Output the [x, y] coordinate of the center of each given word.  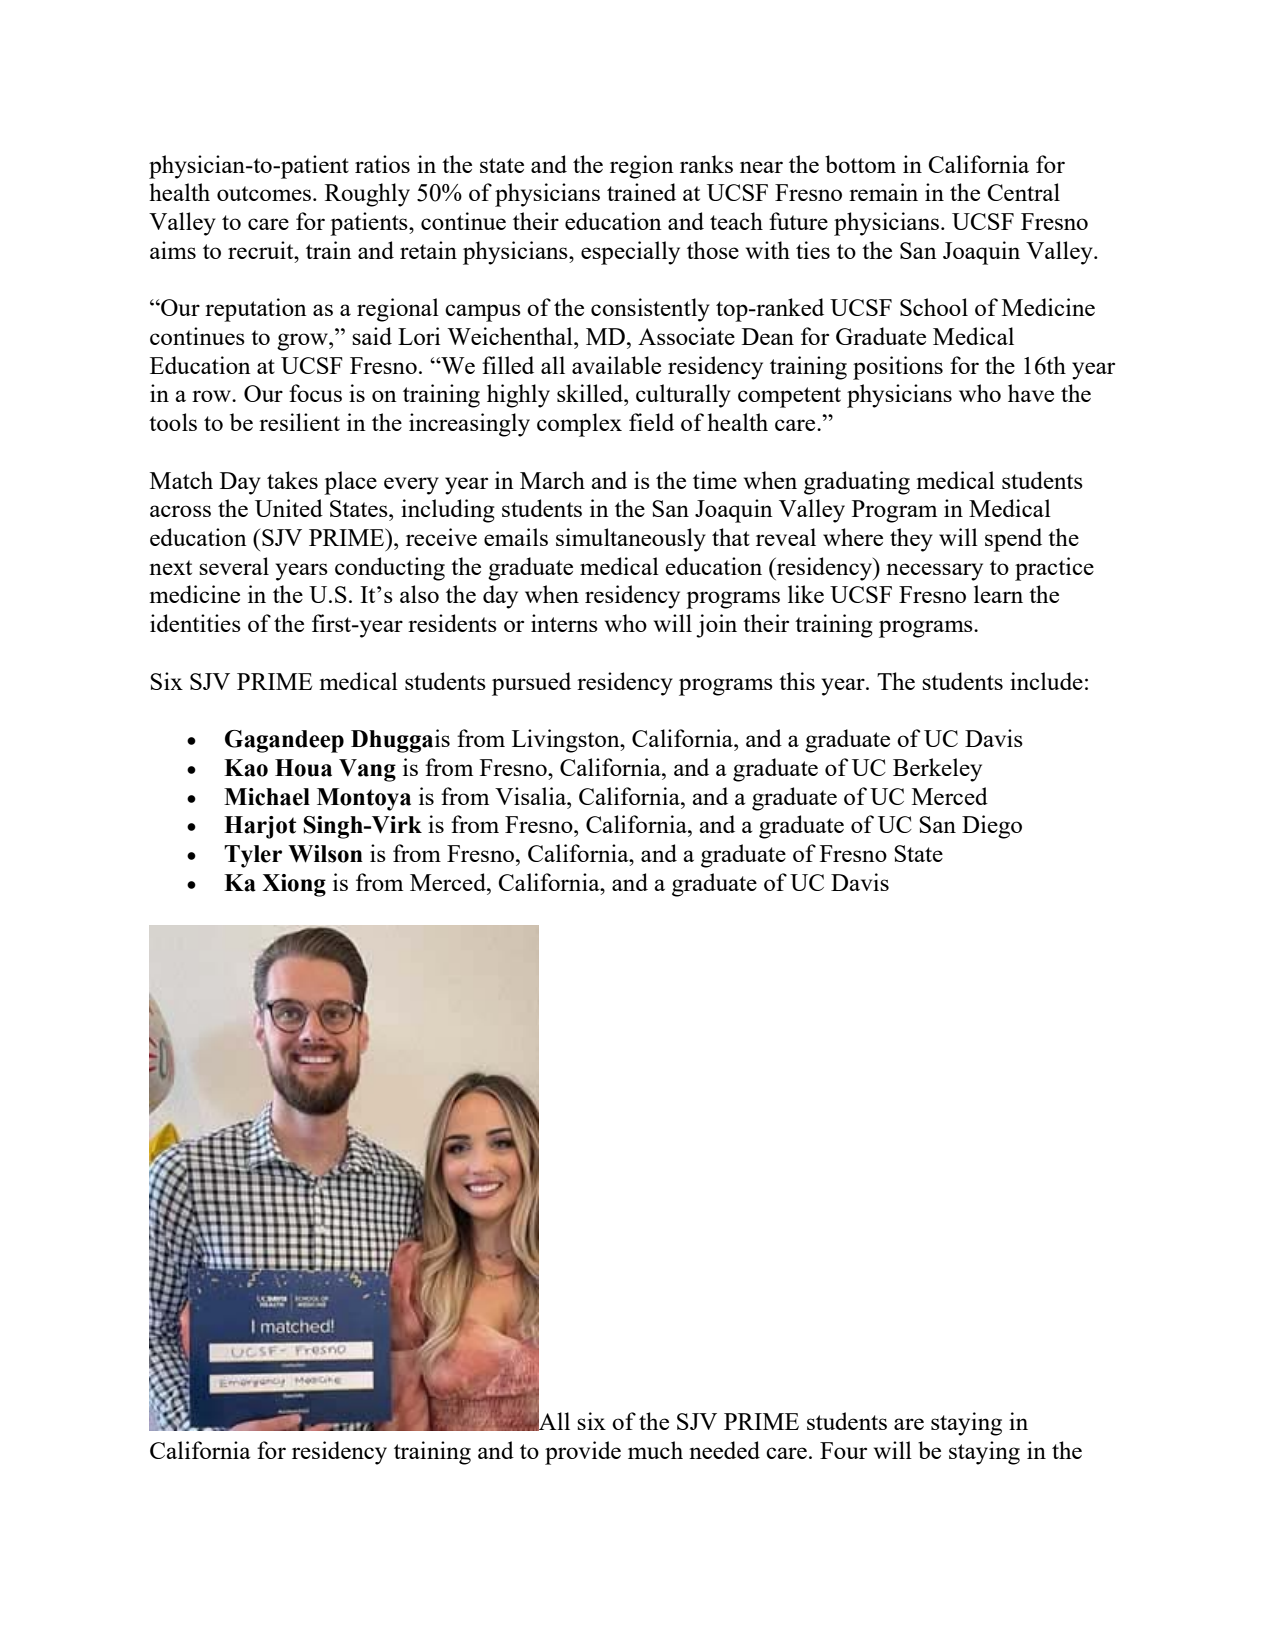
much [655, 1450]
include [1046, 681]
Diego [992, 827]
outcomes [265, 193]
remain [883, 192]
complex [579, 425]
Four [843, 1450]
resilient [299, 422]
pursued [531, 684]
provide [583, 1453]
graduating [857, 483]
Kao [246, 768]
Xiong [294, 885]
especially [630, 253]
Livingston [567, 741]
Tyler [253, 856]
